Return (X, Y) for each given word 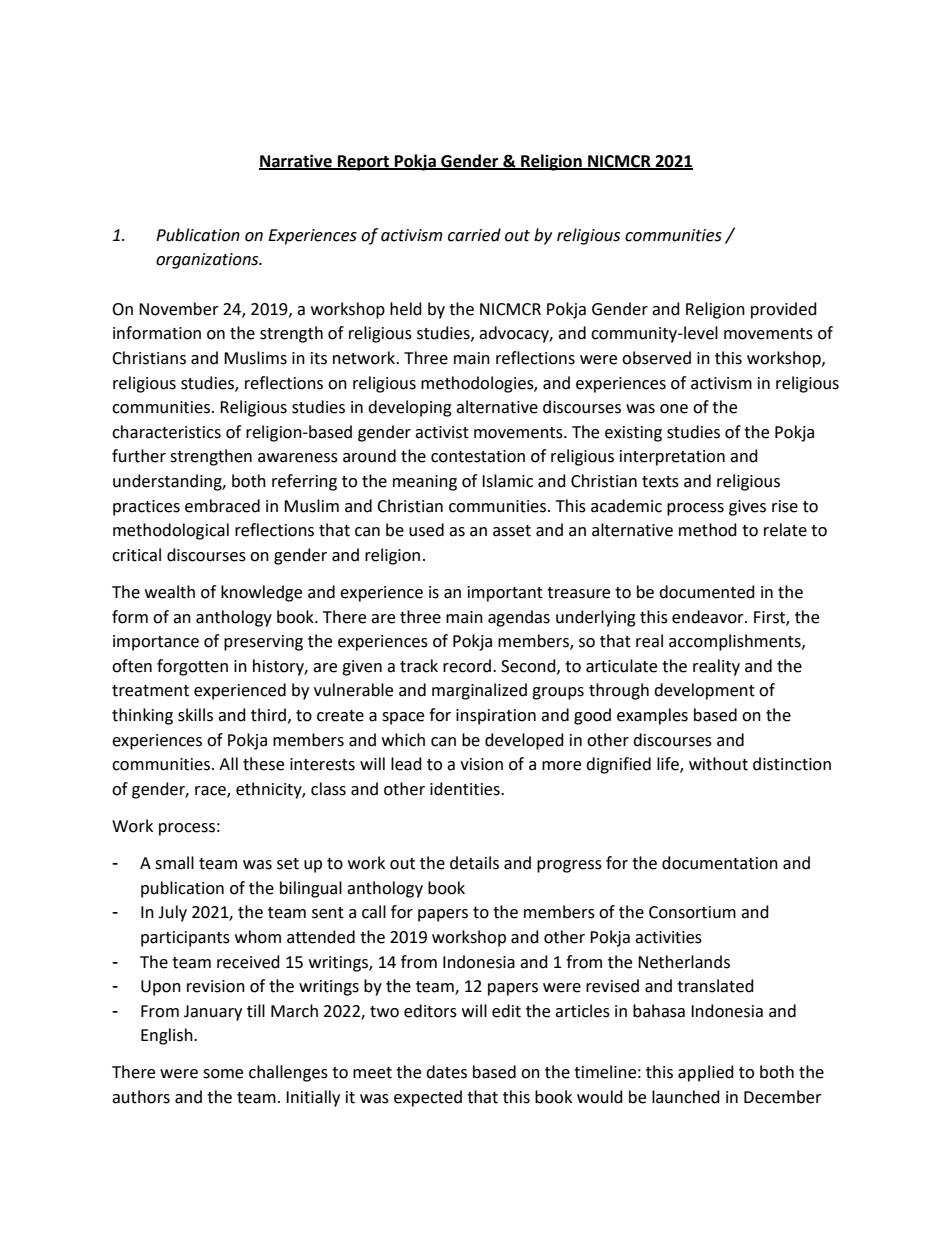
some (223, 1074)
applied (706, 1073)
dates (446, 1072)
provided (784, 310)
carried (474, 235)
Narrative (296, 161)
